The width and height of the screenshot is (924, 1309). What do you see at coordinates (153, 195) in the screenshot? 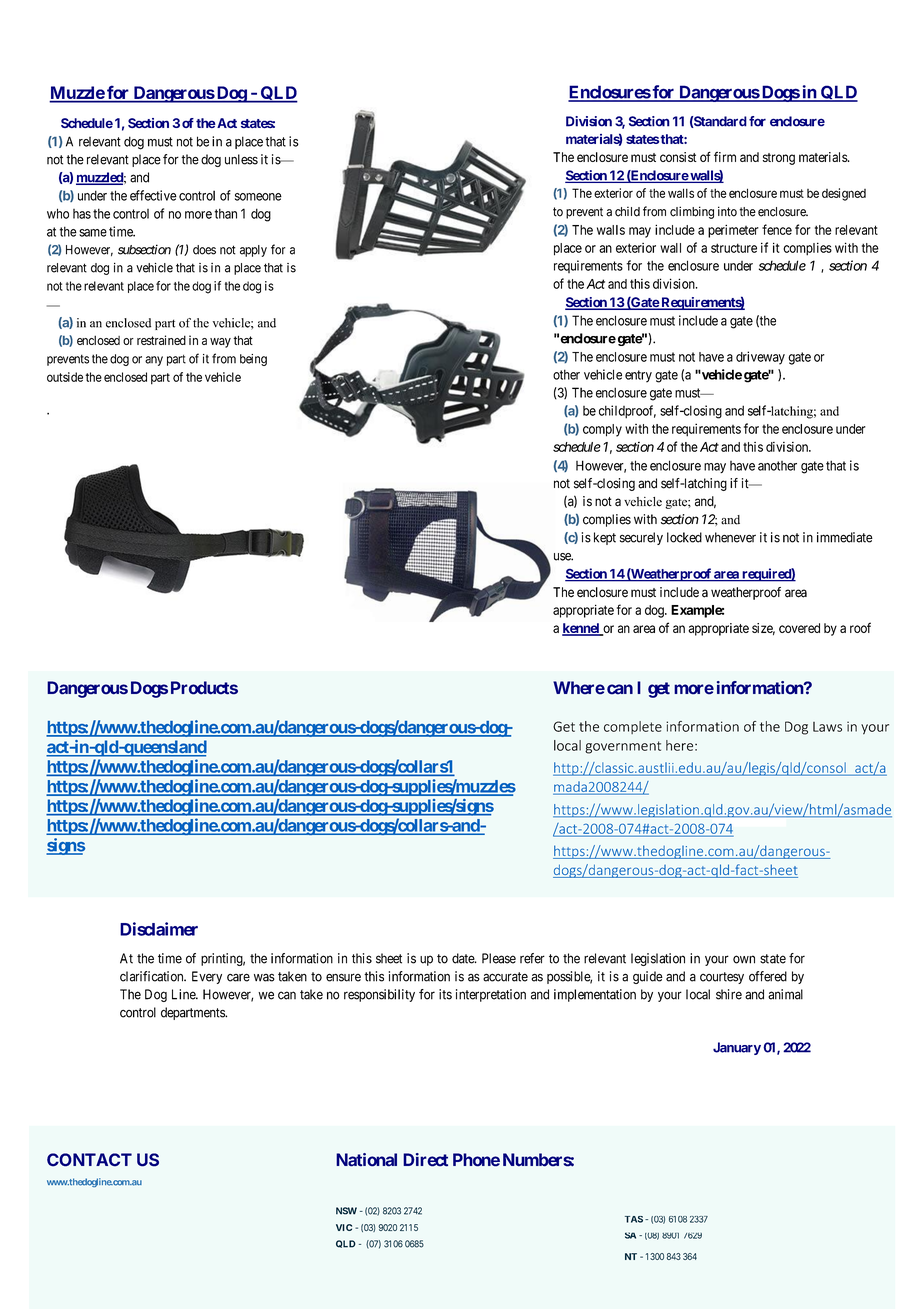
I see `effective` at bounding box center [153, 195].
